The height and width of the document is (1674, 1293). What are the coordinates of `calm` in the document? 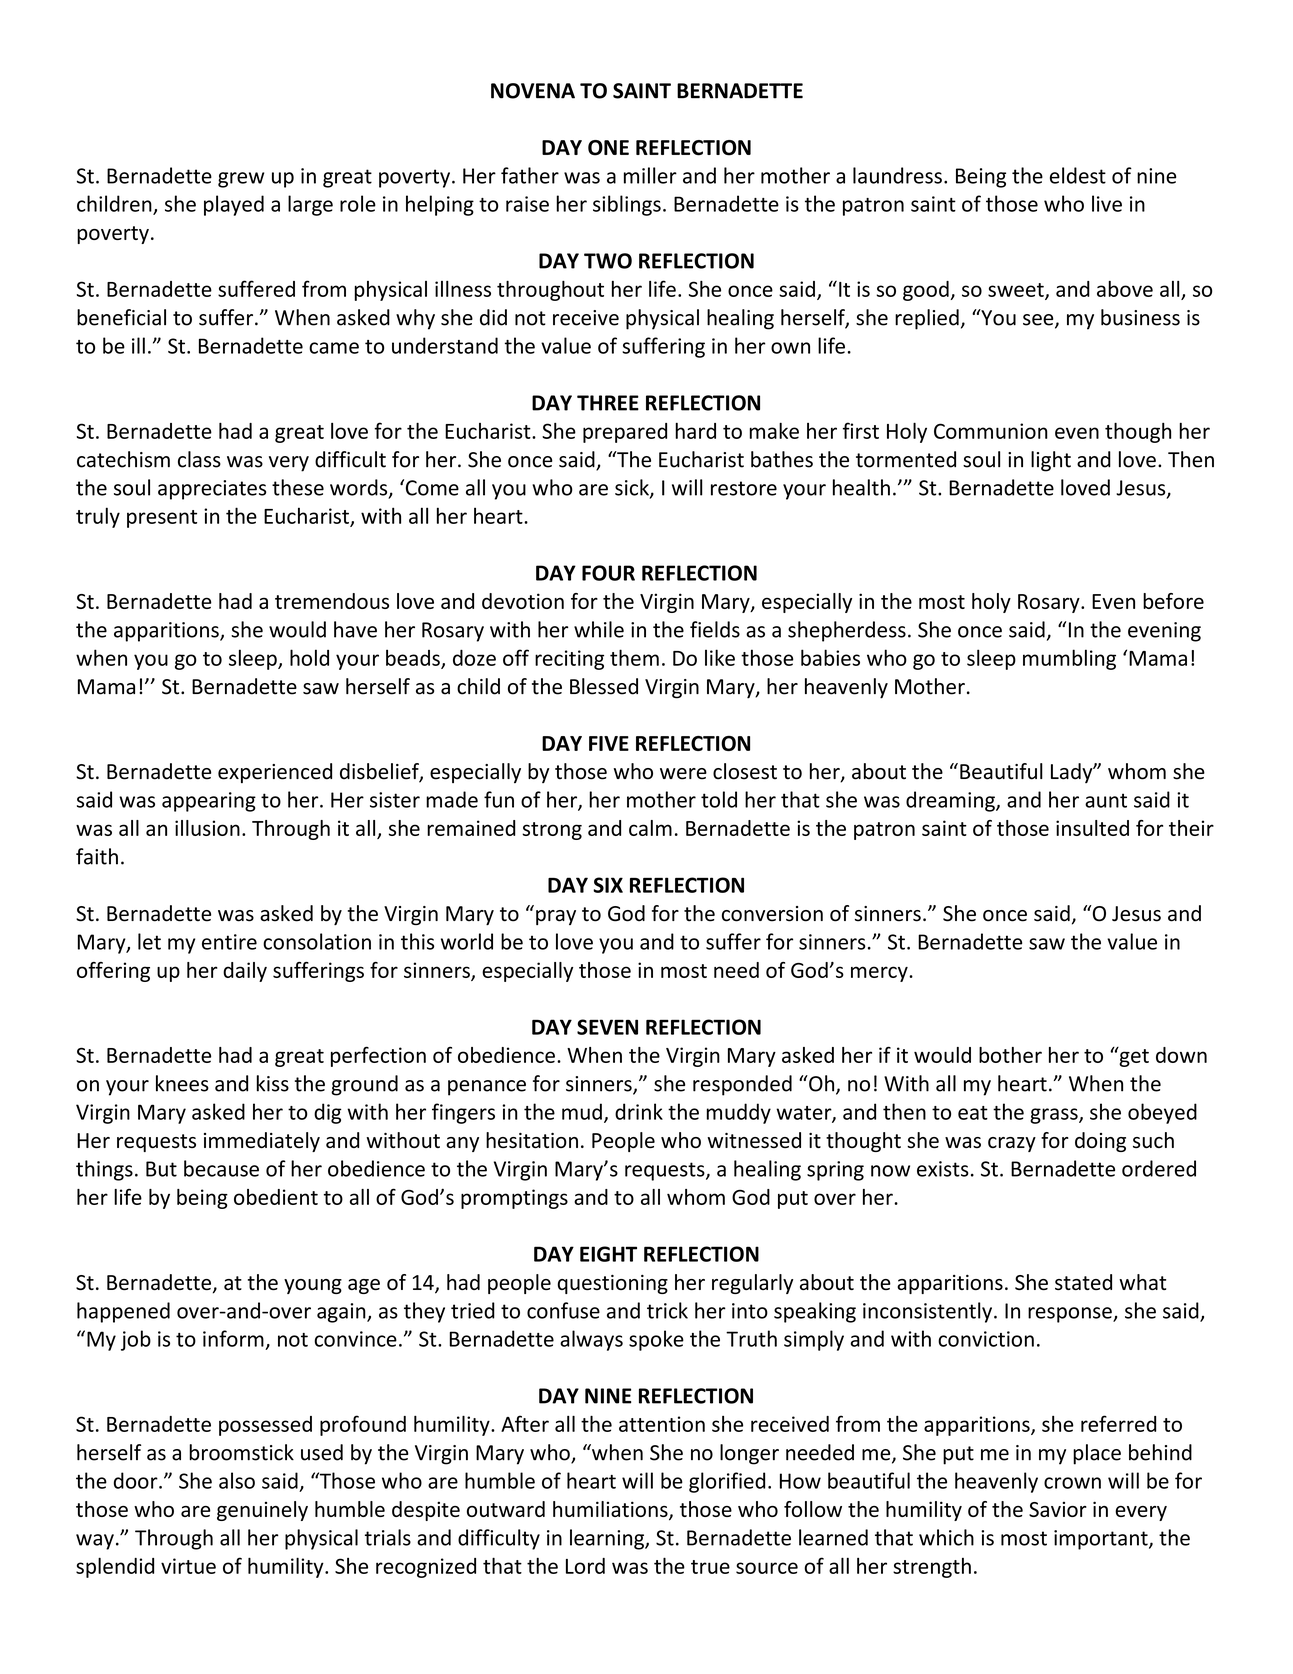 It's located at (650, 828).
